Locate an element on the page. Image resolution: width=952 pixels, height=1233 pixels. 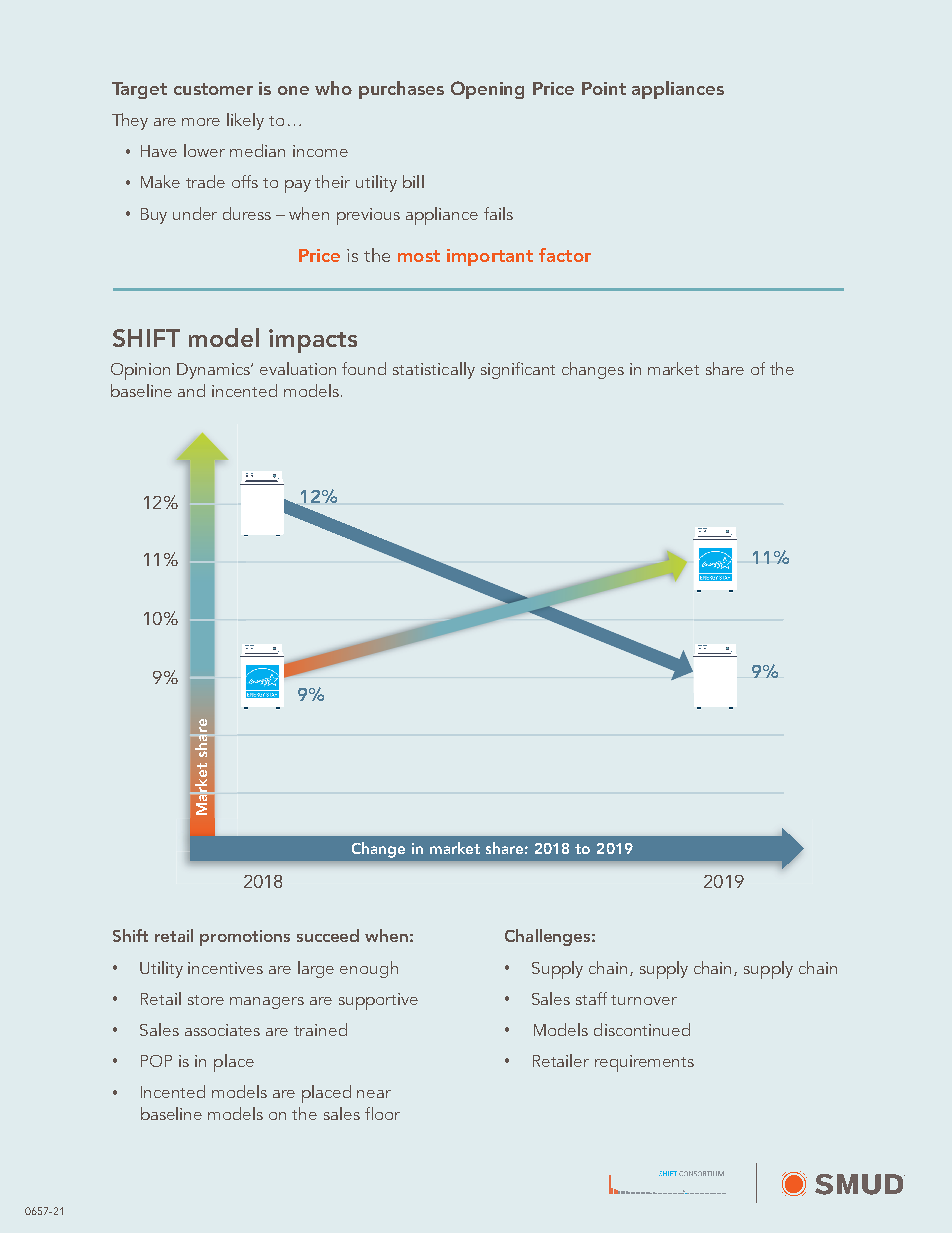
purchases is located at coordinates (401, 90).
